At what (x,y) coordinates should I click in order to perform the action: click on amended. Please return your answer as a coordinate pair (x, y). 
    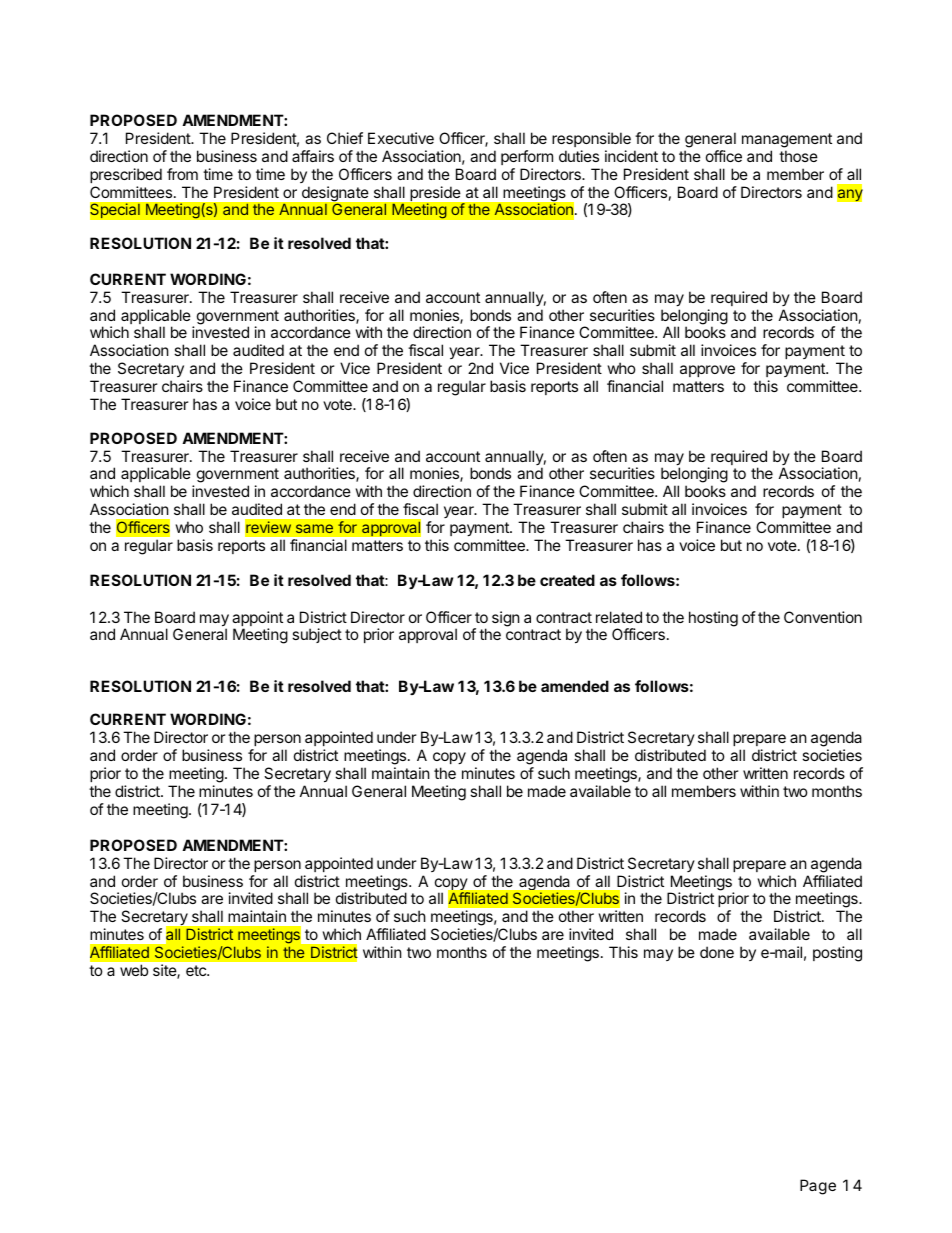
    Looking at the image, I should click on (575, 686).
